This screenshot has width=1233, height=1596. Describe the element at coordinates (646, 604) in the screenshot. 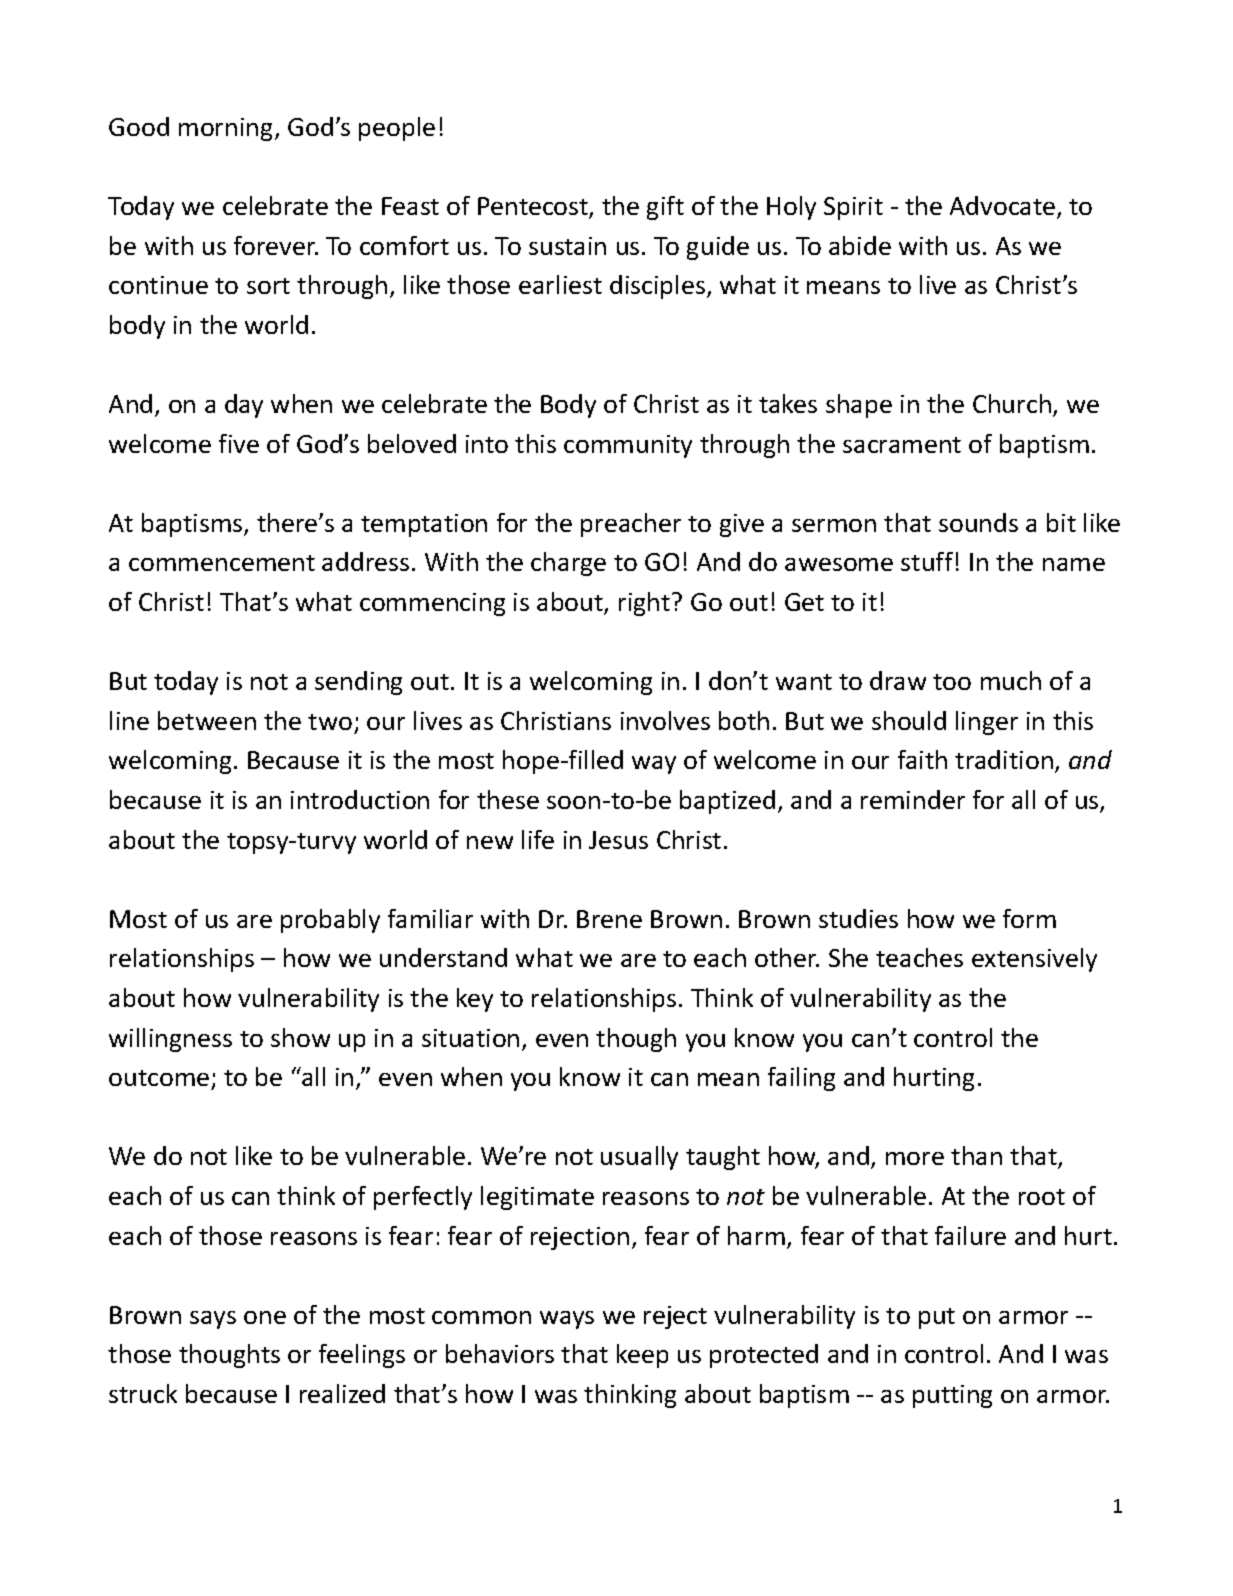

I see `right` at that location.
